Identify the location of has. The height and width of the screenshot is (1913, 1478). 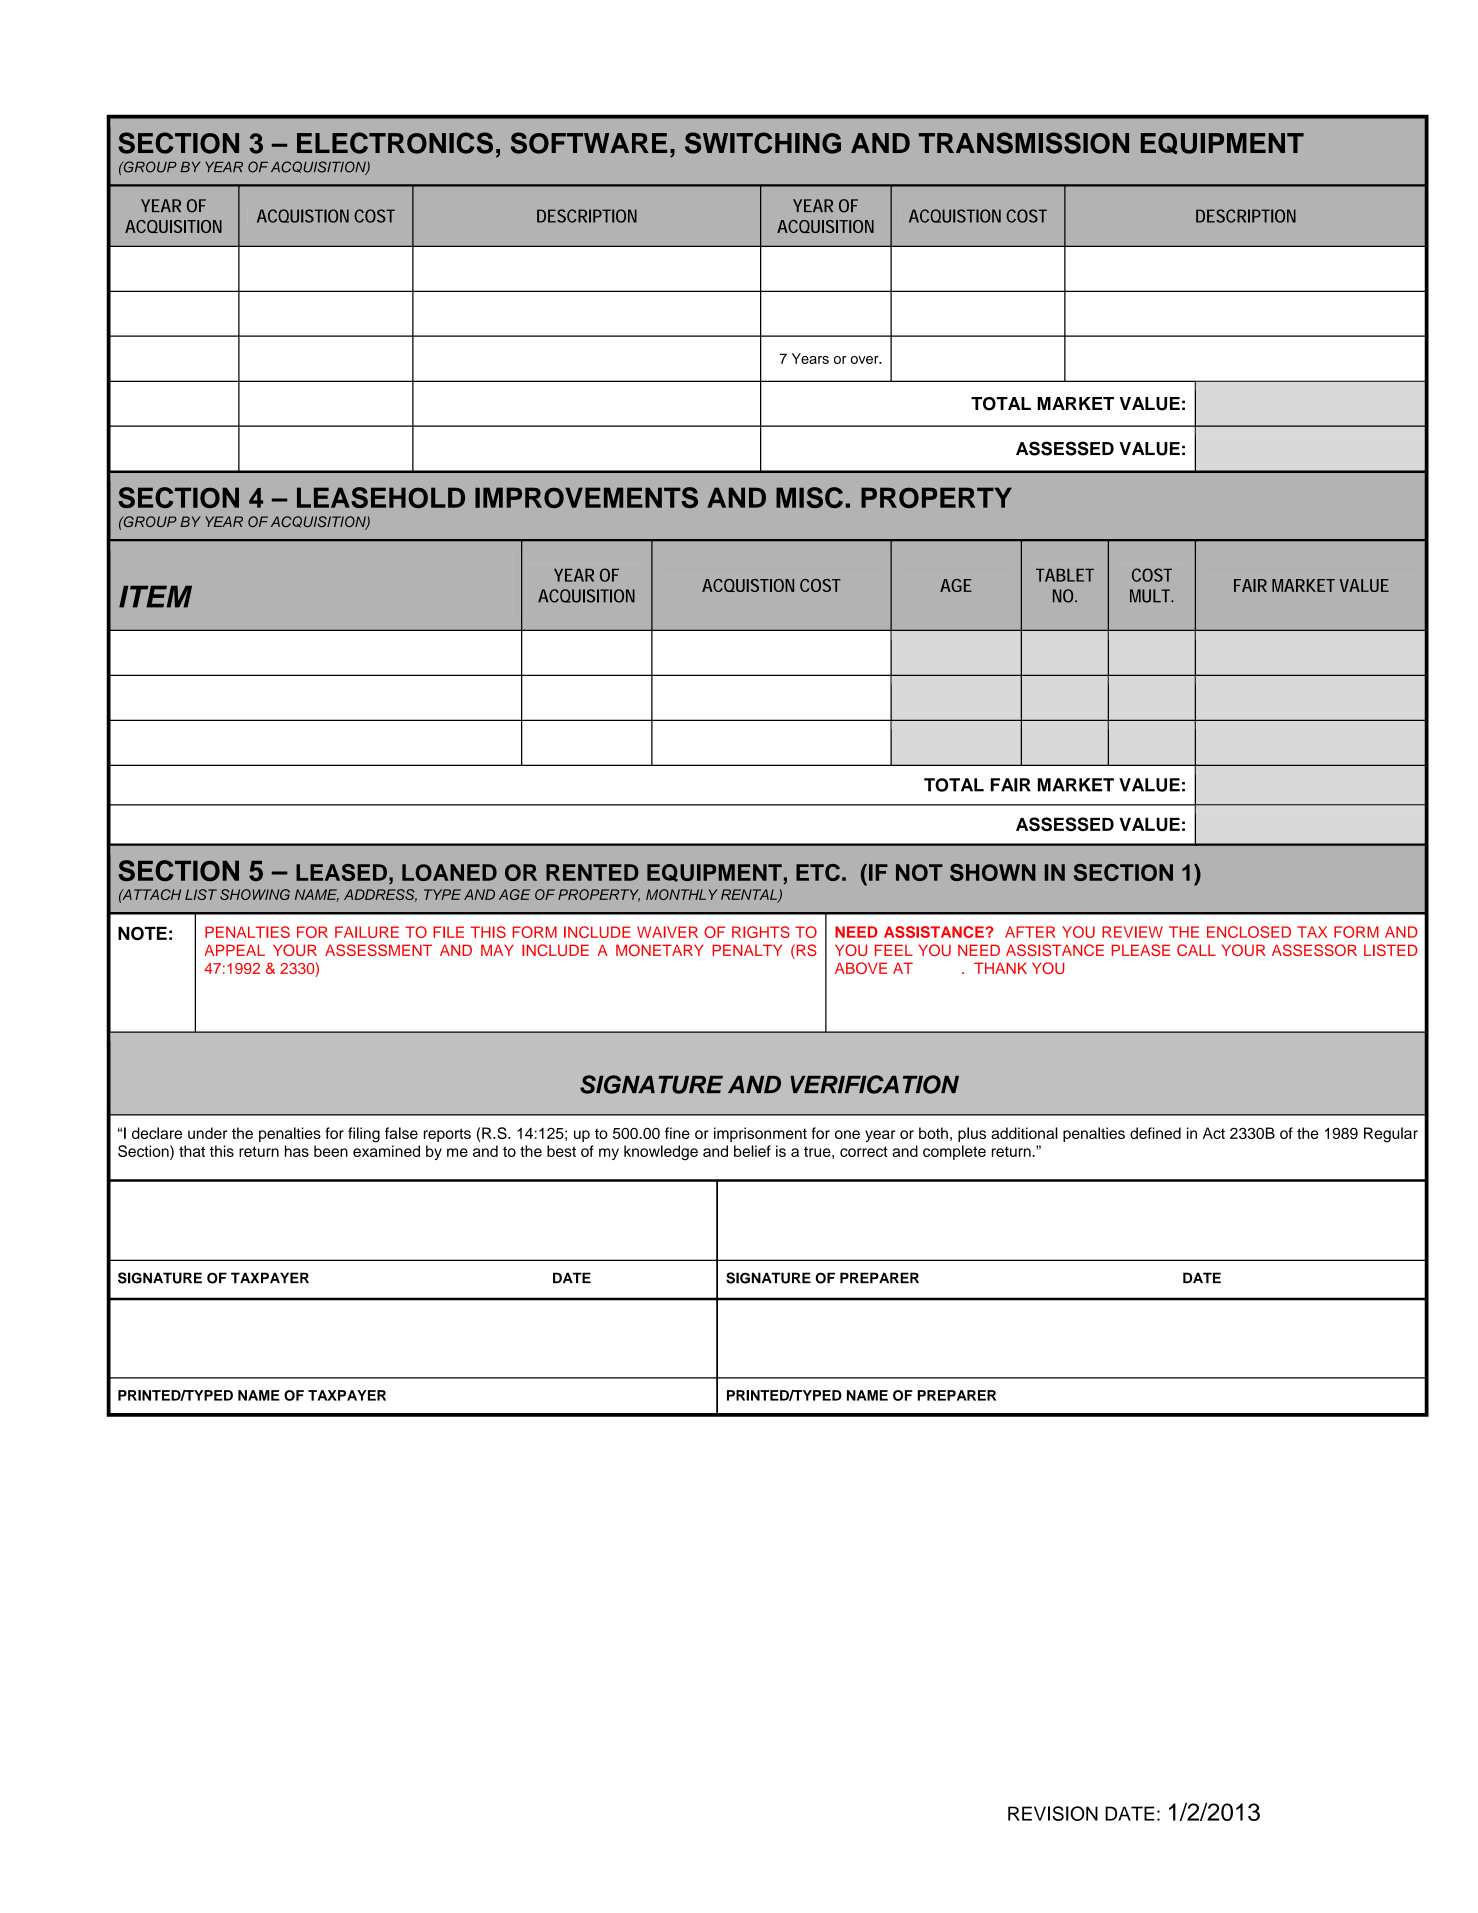
(297, 1151).
